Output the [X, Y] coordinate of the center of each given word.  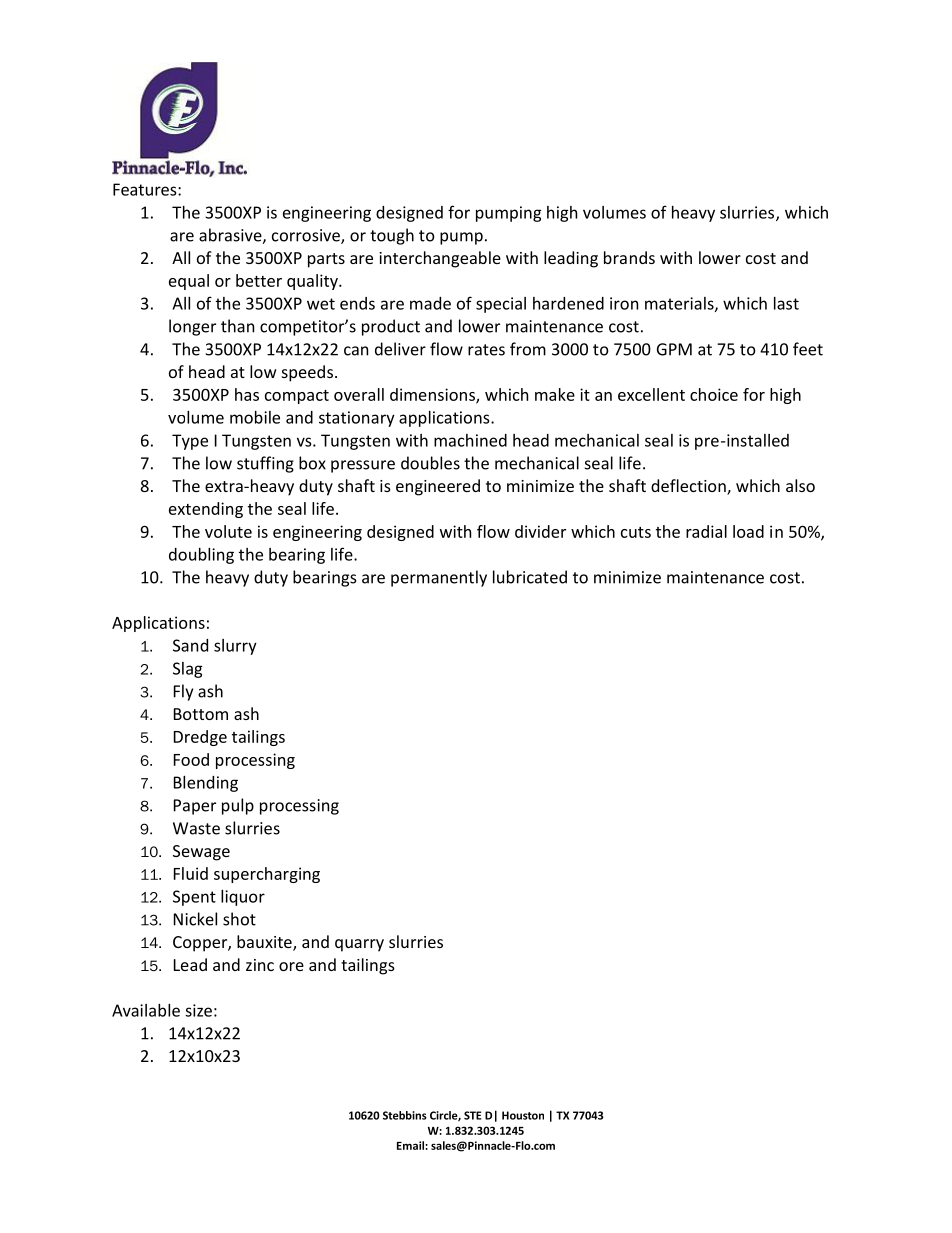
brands [629, 257]
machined [470, 440]
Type [190, 442]
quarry [359, 945]
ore [291, 966]
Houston [523, 1115]
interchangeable [440, 259]
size [198, 1010]
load [748, 531]
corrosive [307, 236]
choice [714, 394]
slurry [235, 647]
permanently [439, 578]
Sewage [201, 853]
